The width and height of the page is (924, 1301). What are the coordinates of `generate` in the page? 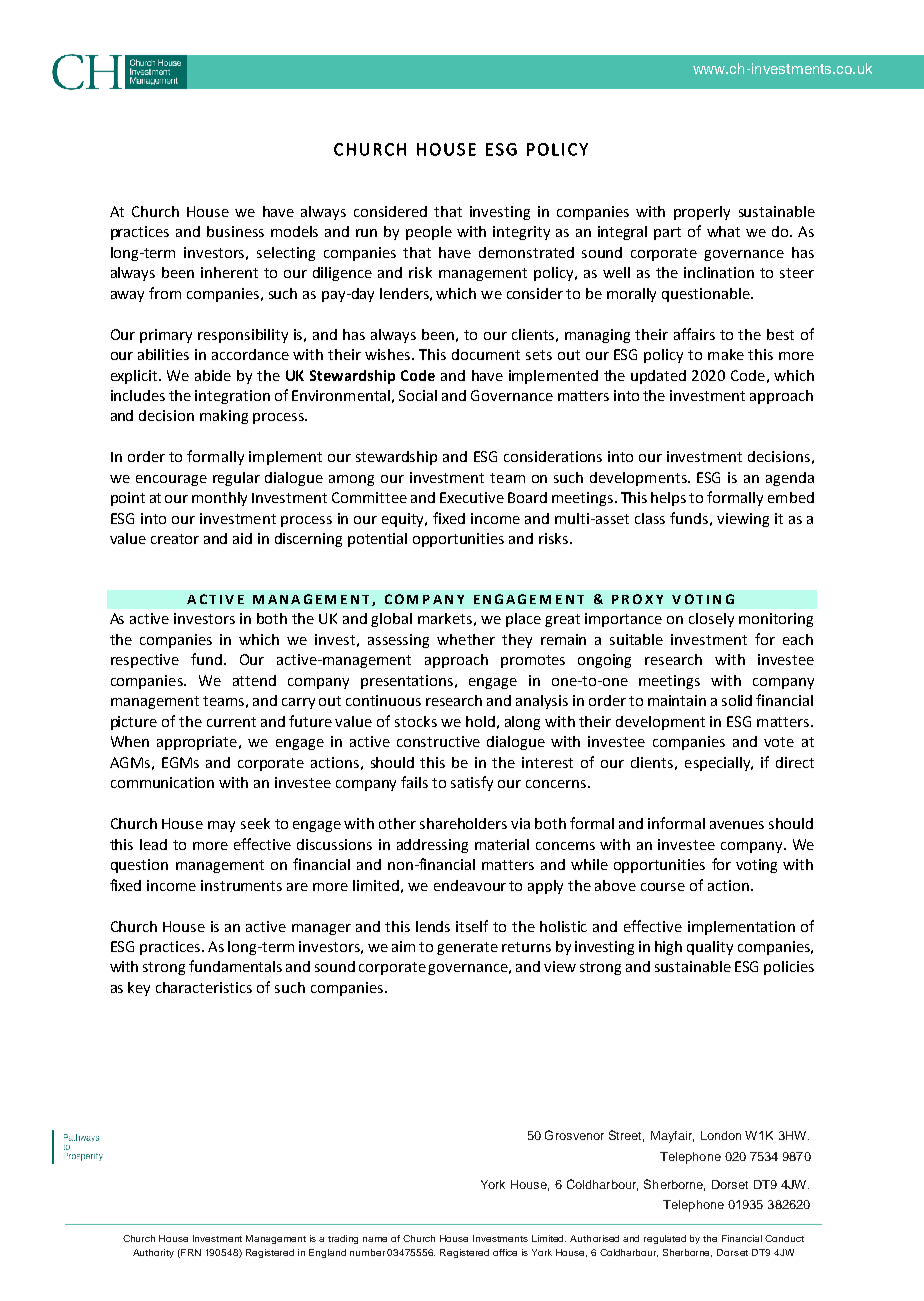 It's located at (467, 948).
